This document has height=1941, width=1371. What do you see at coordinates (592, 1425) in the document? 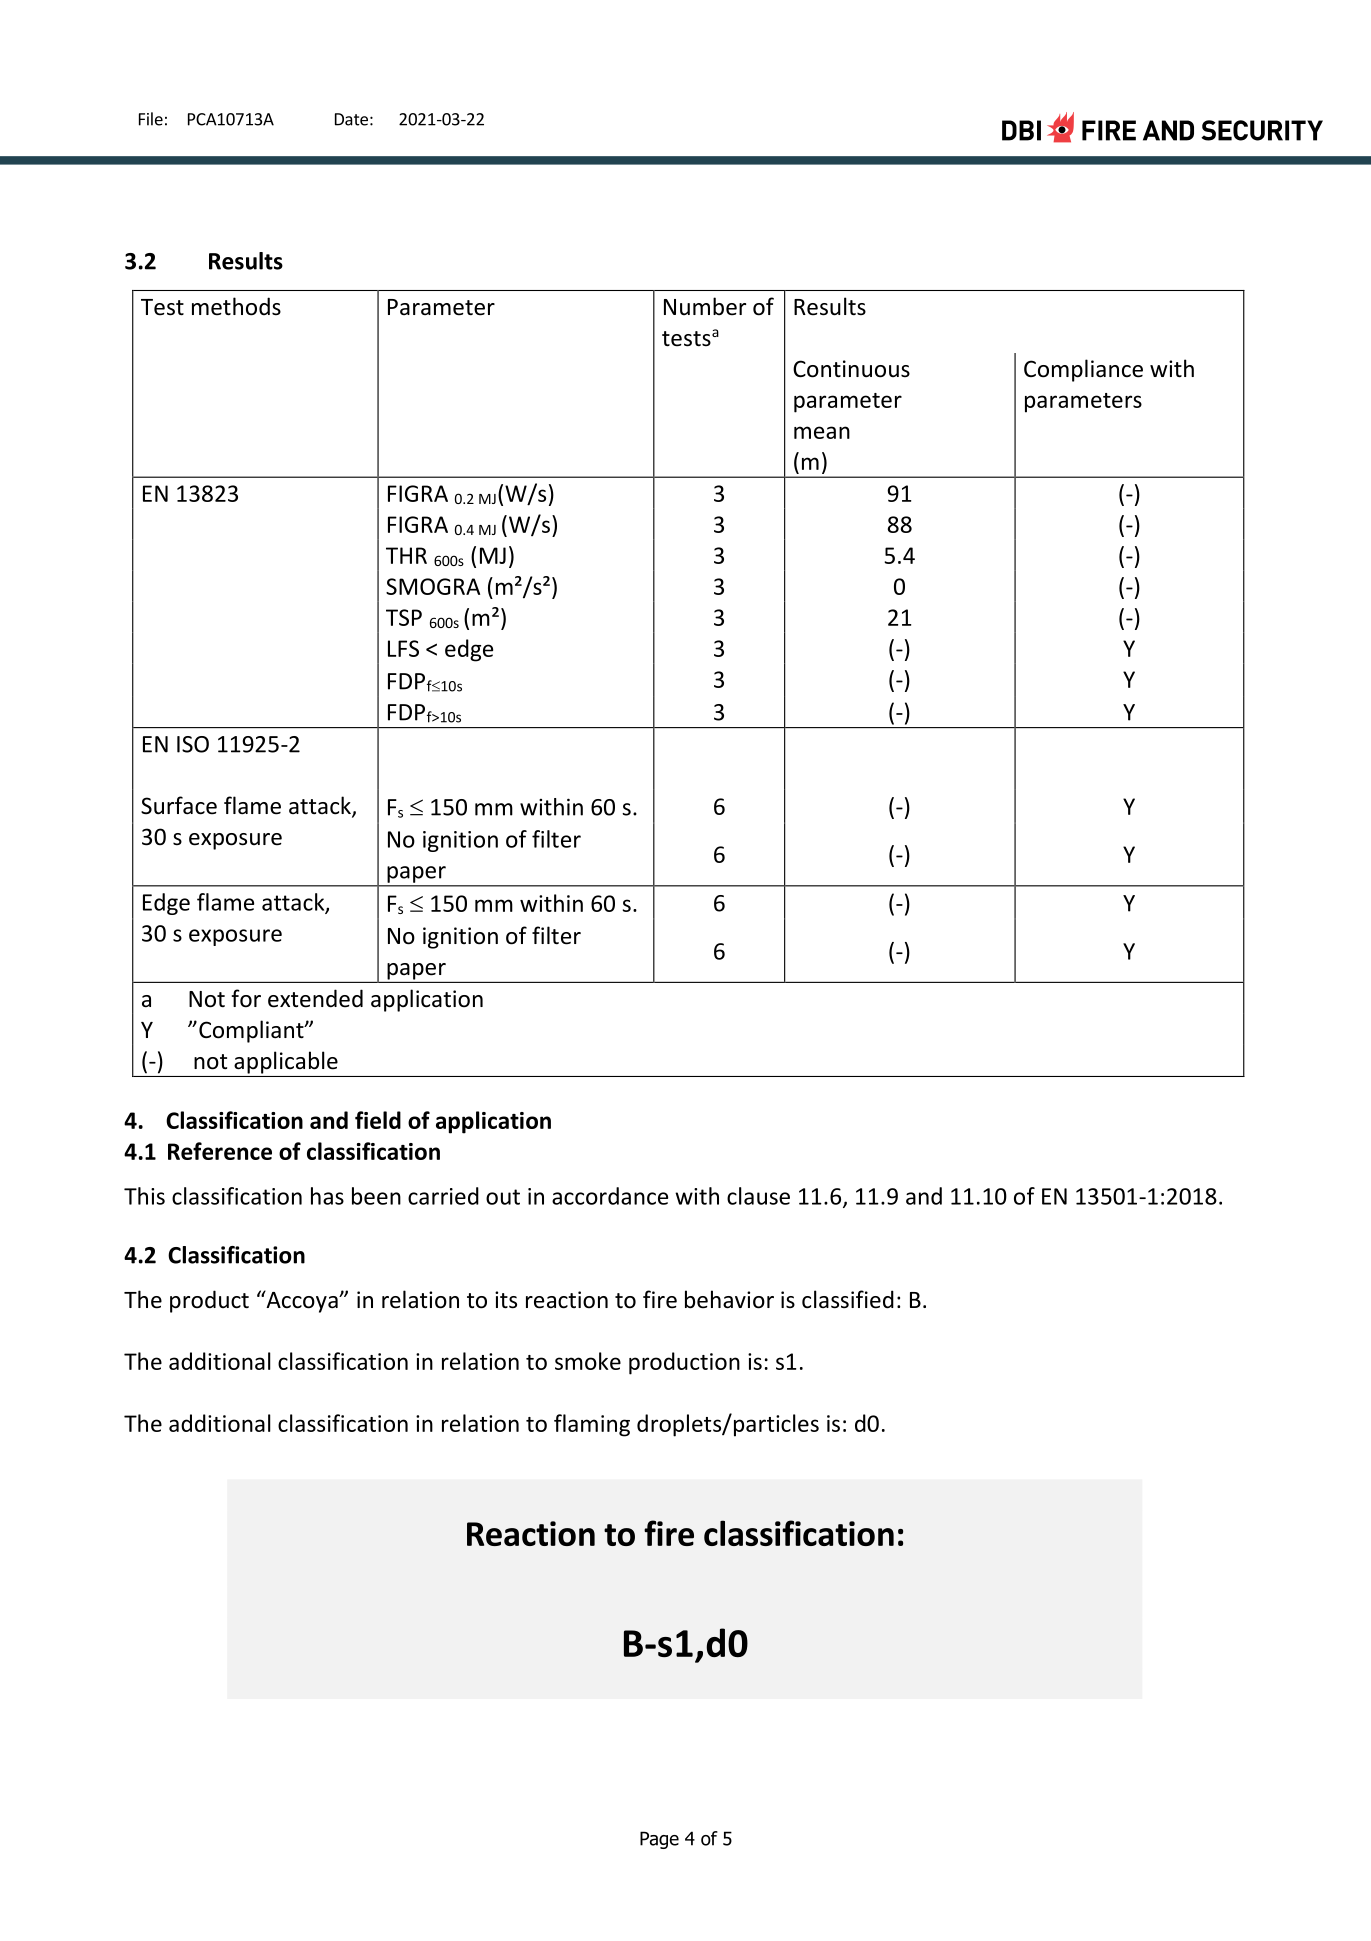
I see `flaming` at bounding box center [592, 1425].
